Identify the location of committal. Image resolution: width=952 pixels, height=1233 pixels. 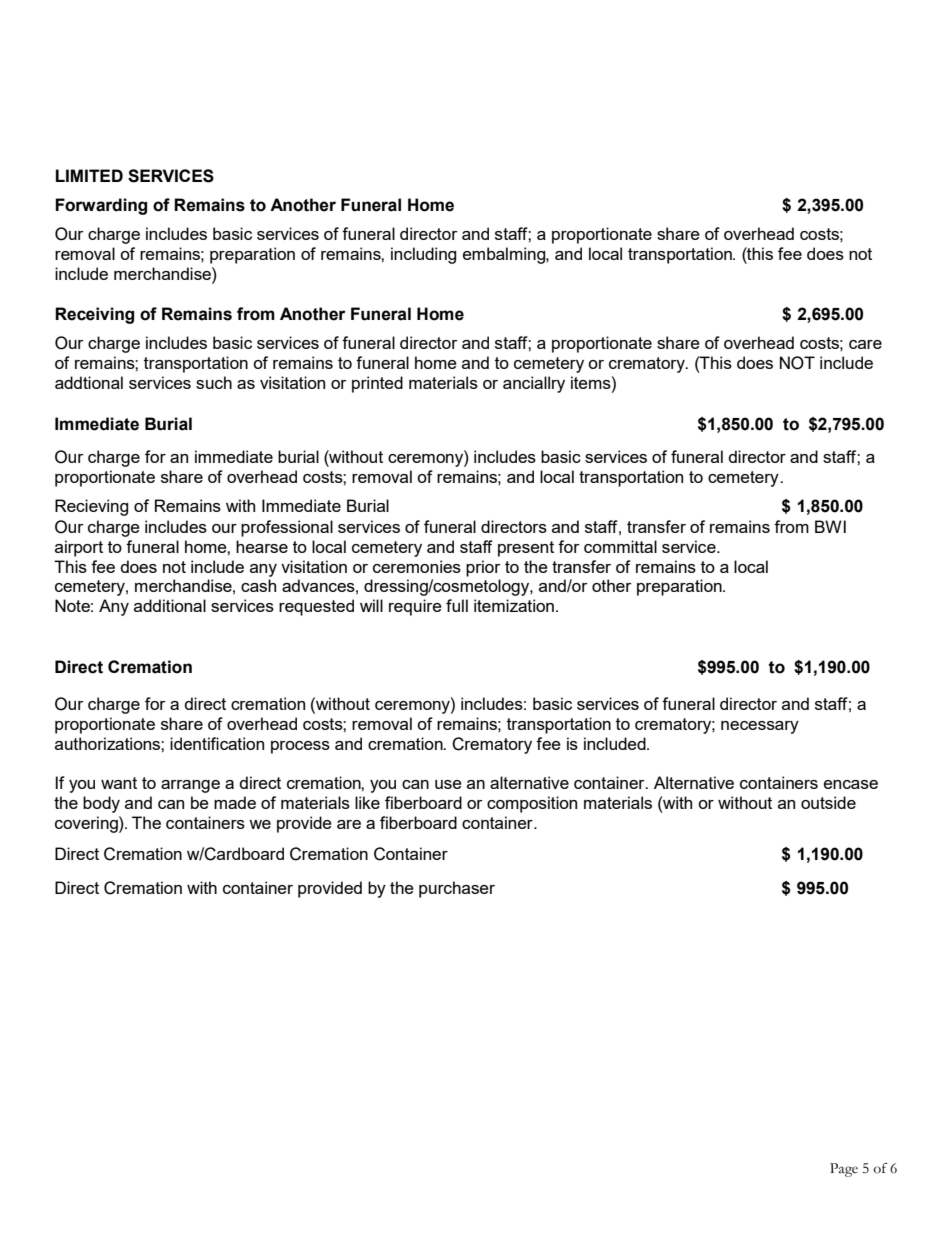
(620, 546).
